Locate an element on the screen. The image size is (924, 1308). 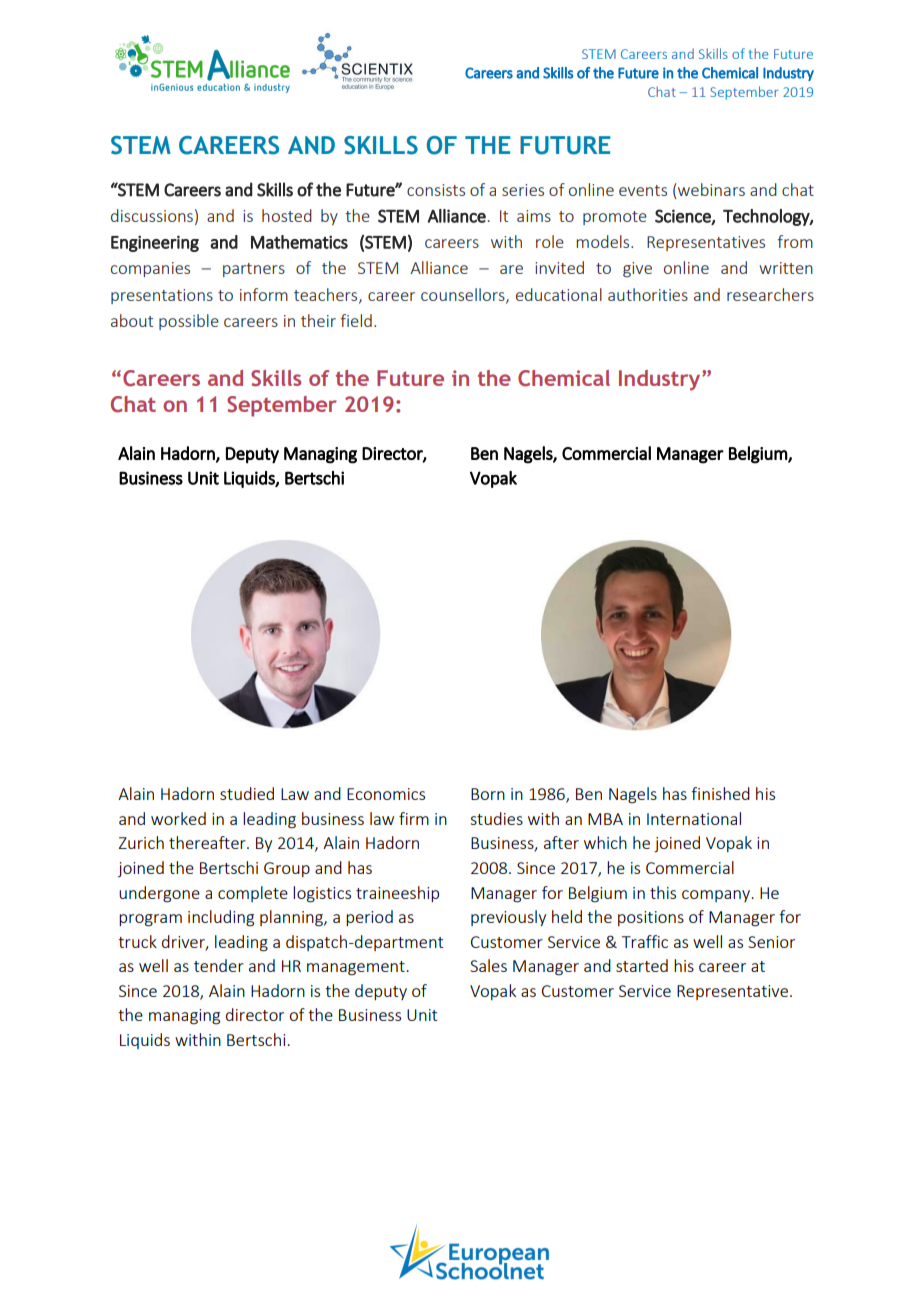
discussions is located at coordinates (152, 215).
